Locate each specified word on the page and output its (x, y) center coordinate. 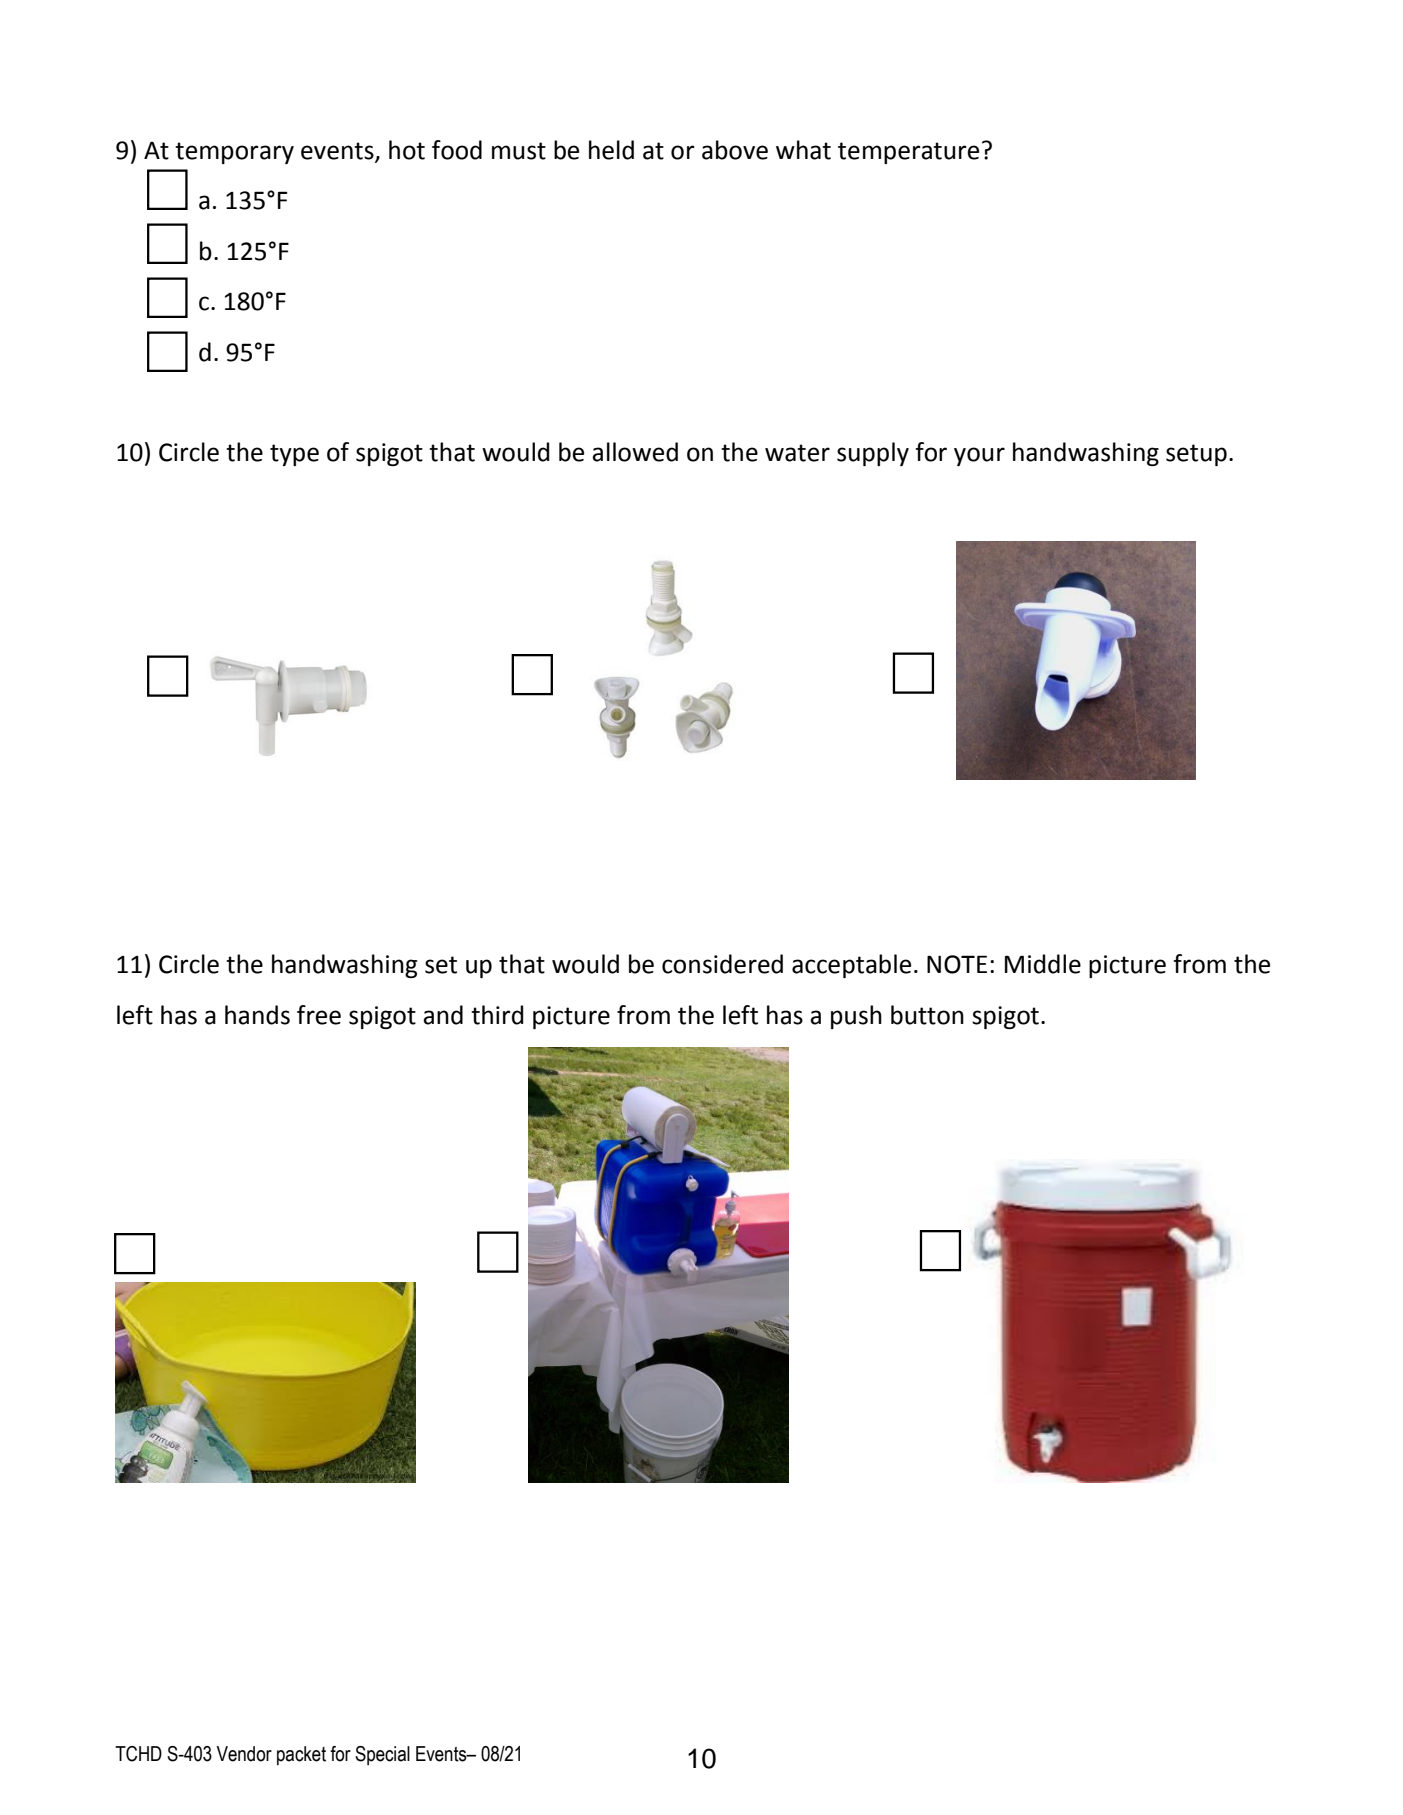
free (319, 1015)
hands (257, 1015)
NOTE (957, 964)
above (735, 150)
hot (407, 150)
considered (722, 964)
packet (301, 1755)
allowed (635, 452)
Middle (1043, 964)
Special (382, 1755)
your (979, 456)
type (294, 455)
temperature (908, 153)
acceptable (851, 966)
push (856, 1017)
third (497, 1015)
